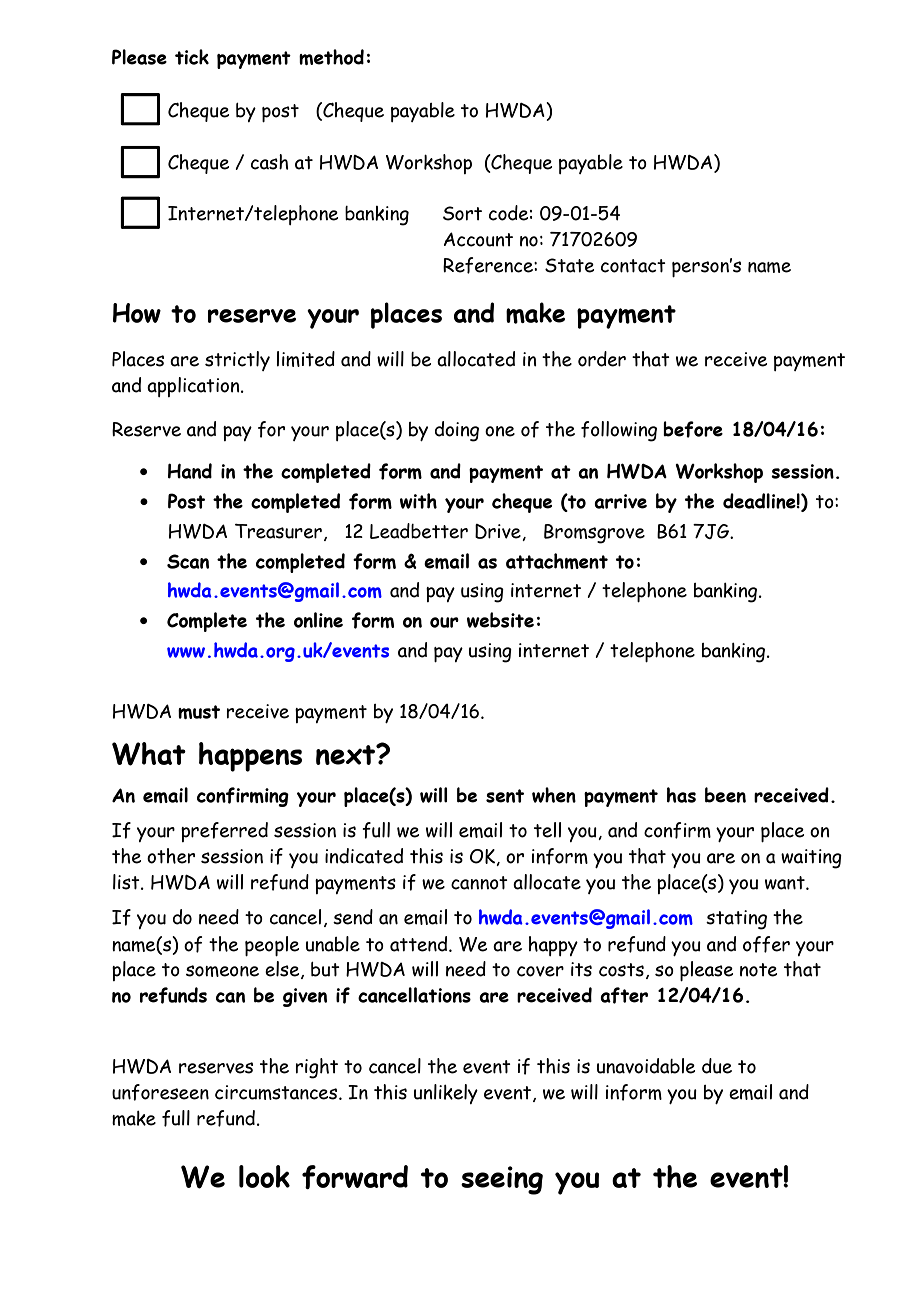 This image has height=1308, width=924. Describe the element at coordinates (620, 501) in the image. I see `arrive` at that location.
